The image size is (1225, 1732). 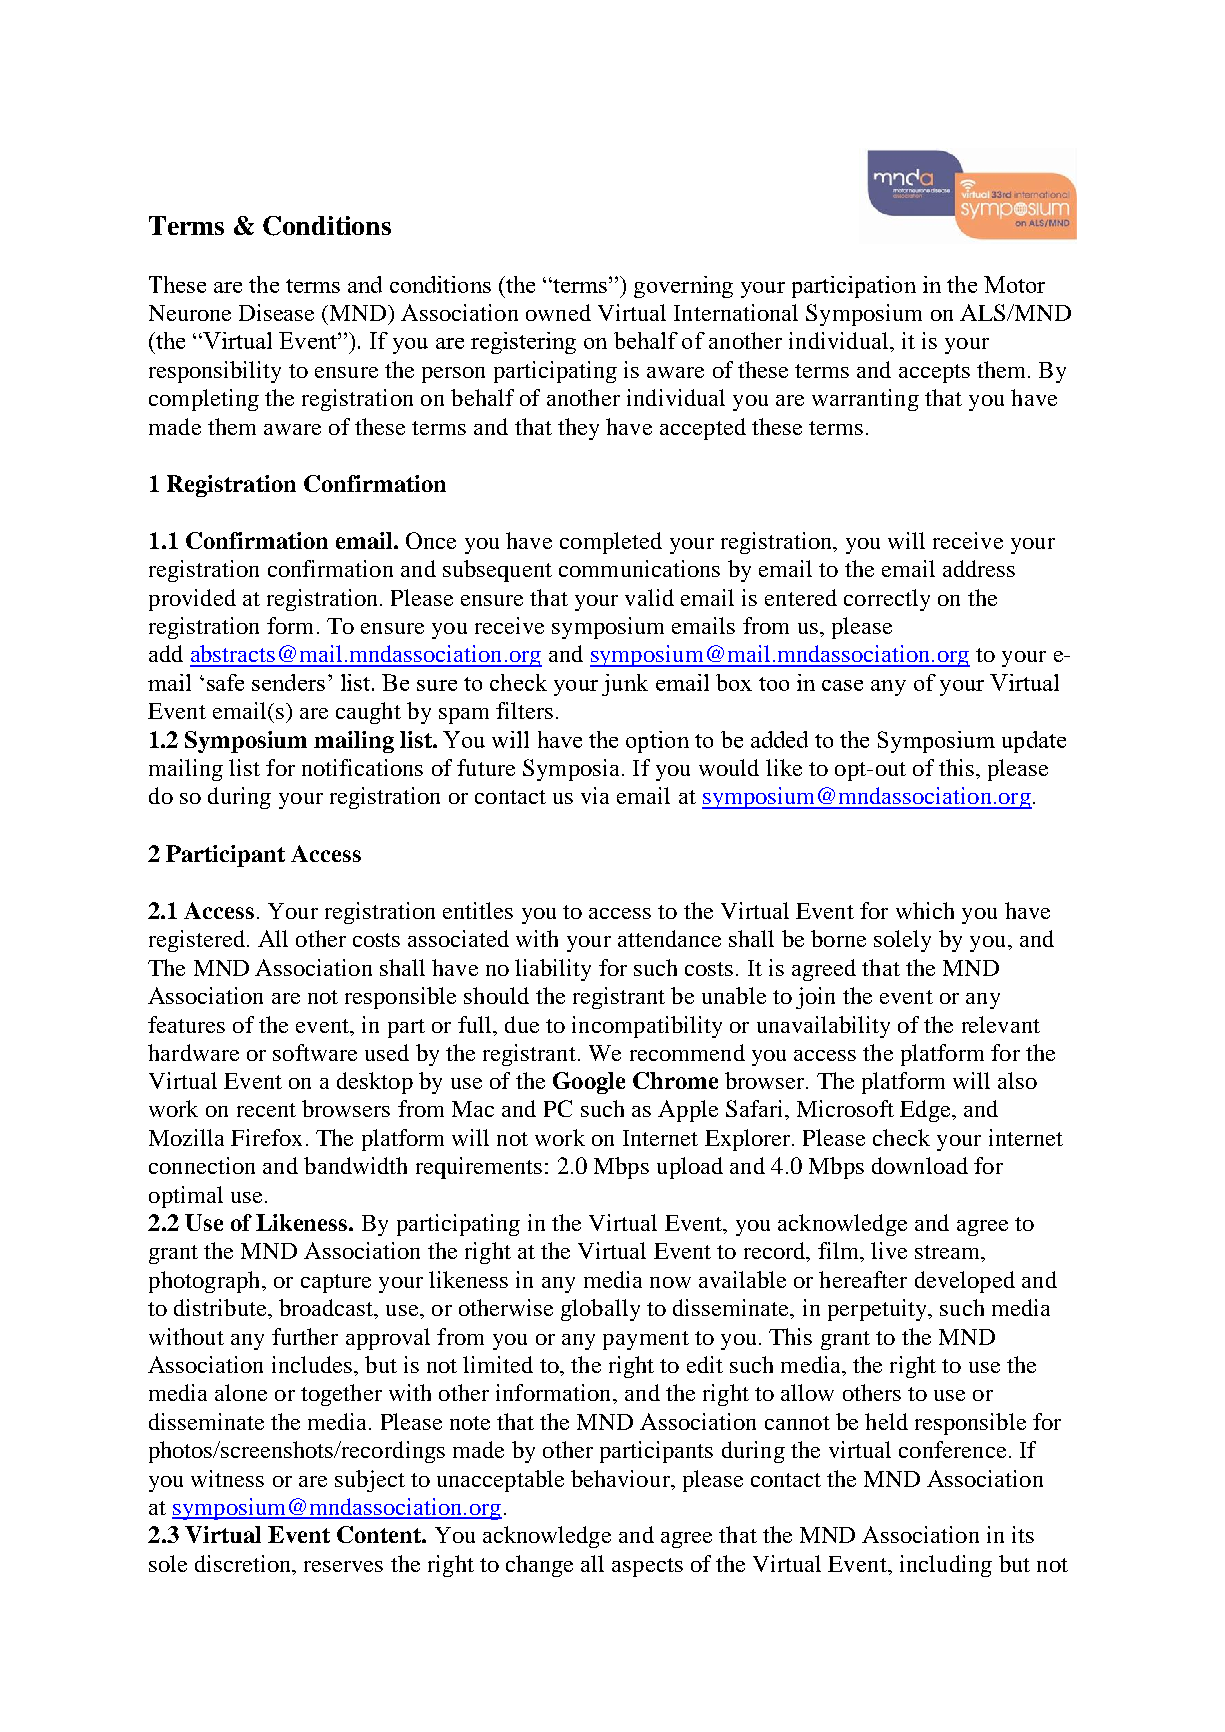 What do you see at coordinates (276, 312) in the image?
I see `Disease` at bounding box center [276, 312].
